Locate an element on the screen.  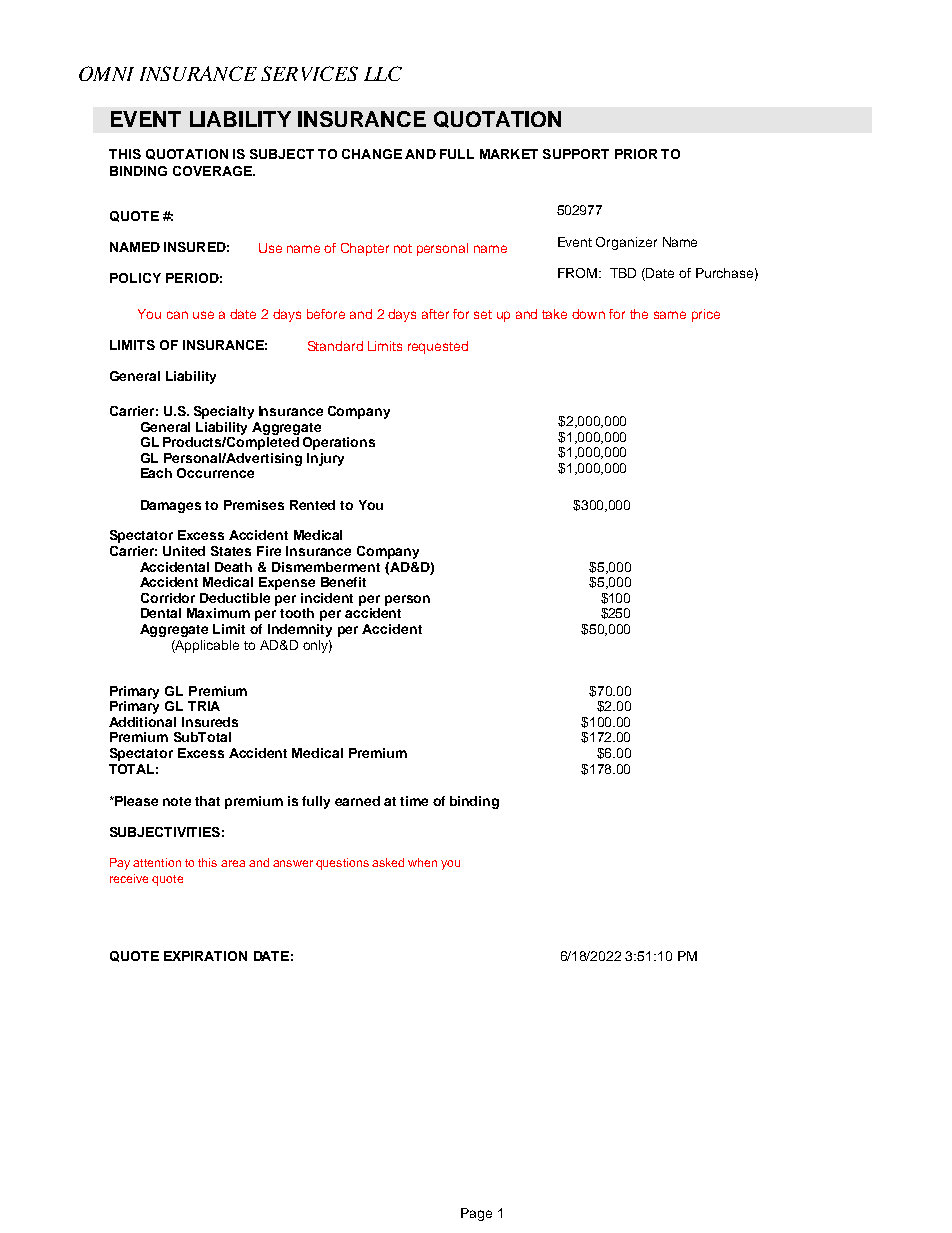
Page is located at coordinates (476, 1214).
